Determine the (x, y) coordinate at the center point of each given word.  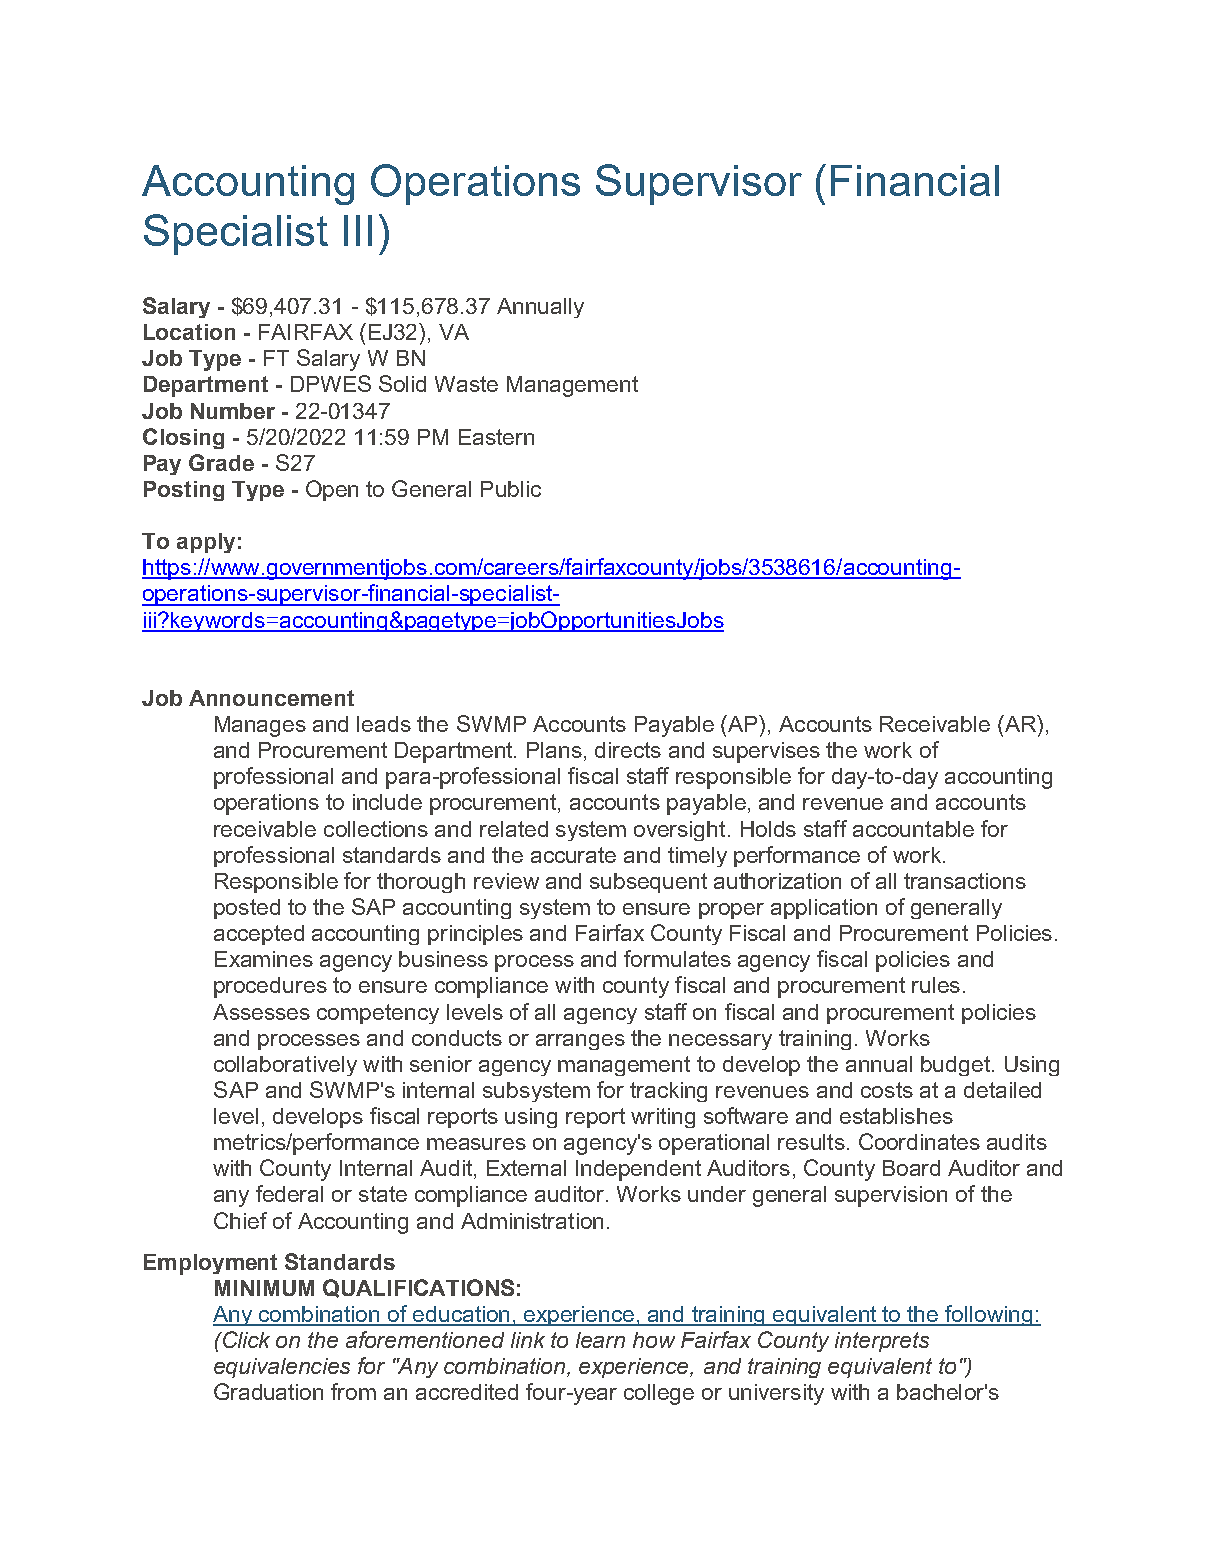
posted (247, 909)
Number (233, 411)
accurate (573, 855)
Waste (466, 384)
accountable (913, 829)
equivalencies (282, 1368)
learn (600, 1340)
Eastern (496, 437)
